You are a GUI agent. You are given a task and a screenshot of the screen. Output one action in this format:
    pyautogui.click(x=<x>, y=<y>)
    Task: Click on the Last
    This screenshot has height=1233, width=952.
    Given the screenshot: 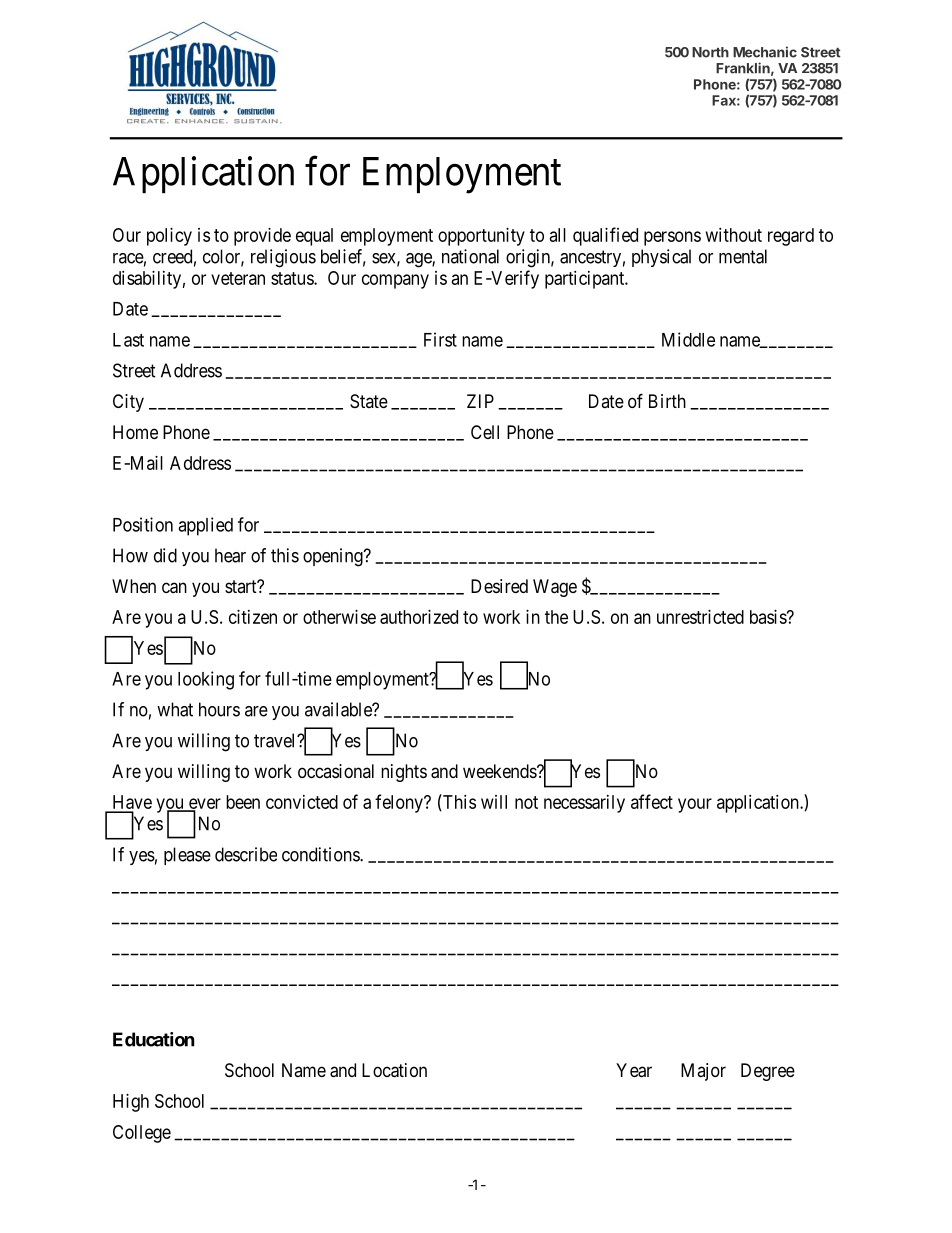 What is the action you would take?
    pyautogui.click(x=128, y=340)
